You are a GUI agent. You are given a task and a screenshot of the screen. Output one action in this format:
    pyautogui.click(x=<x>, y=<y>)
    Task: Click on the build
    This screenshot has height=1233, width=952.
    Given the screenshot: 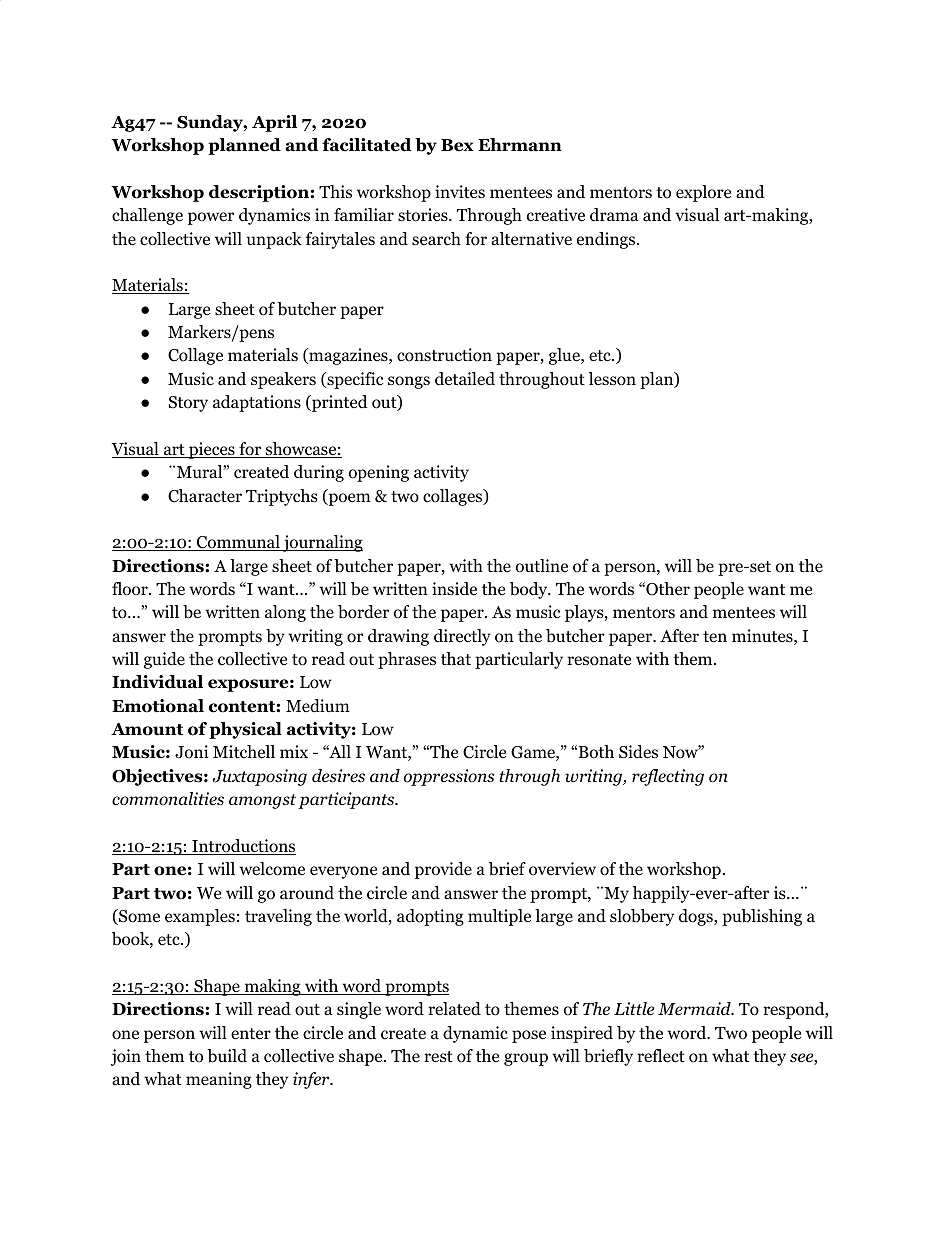 What is the action you would take?
    pyautogui.click(x=227, y=1056)
